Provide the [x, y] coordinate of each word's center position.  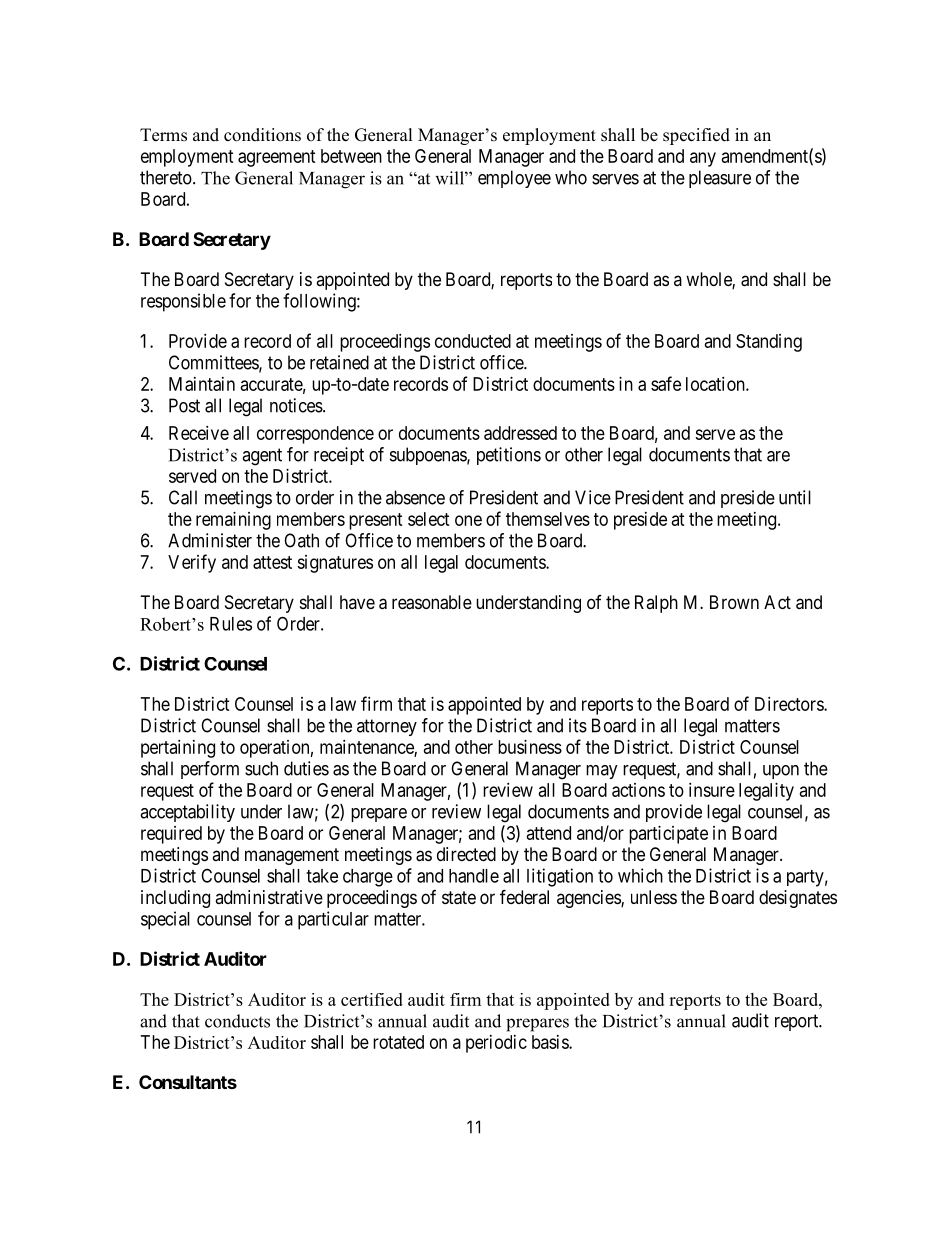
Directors [790, 704]
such [261, 768]
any [703, 159]
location [716, 384]
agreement [277, 158]
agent [262, 457]
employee [514, 179]
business [530, 747]
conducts [237, 1021]
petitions [509, 456]
